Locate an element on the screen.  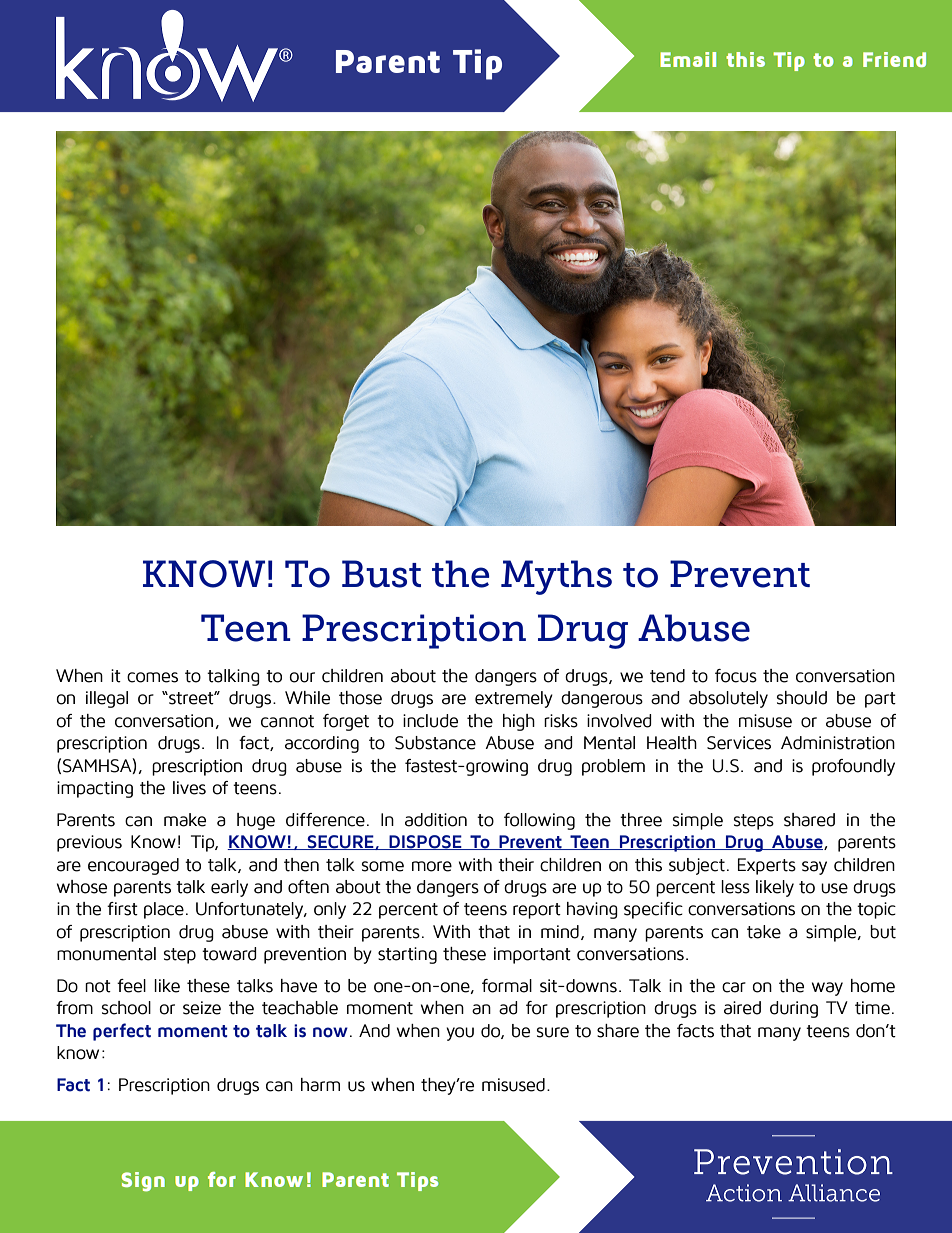
addition is located at coordinates (436, 820).
